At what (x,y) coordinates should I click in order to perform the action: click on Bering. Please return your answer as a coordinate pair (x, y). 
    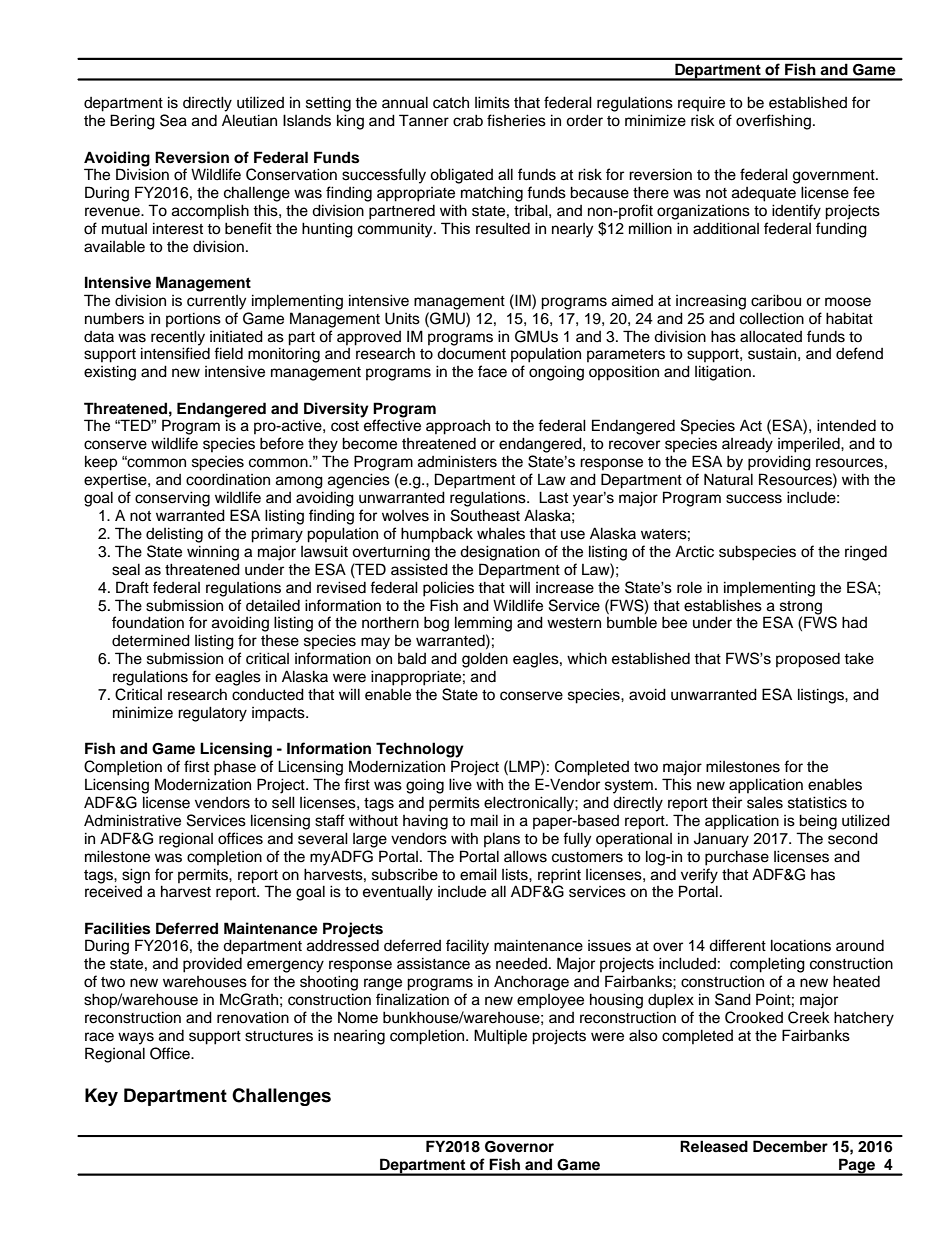
    Looking at the image, I should click on (132, 122).
